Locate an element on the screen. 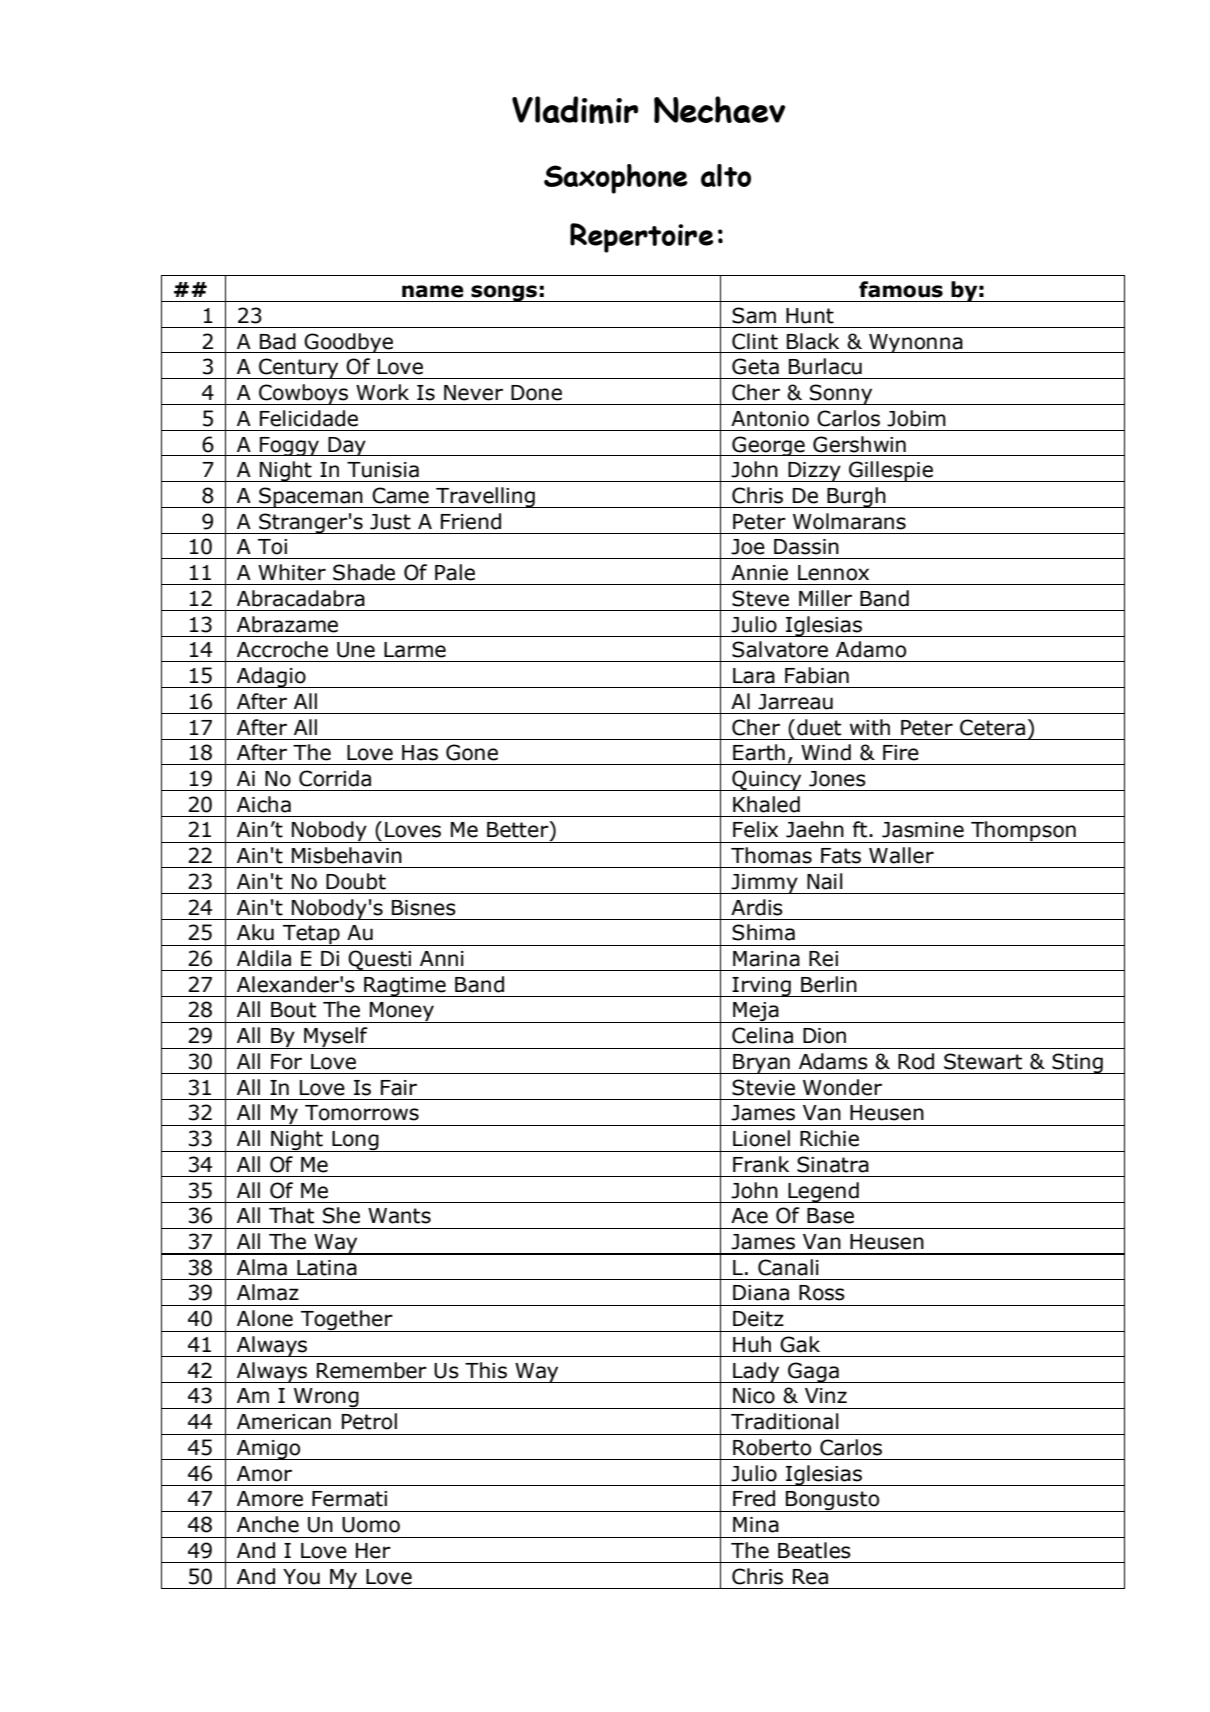 This screenshot has height=1712, width=1210. George is located at coordinates (768, 446).
